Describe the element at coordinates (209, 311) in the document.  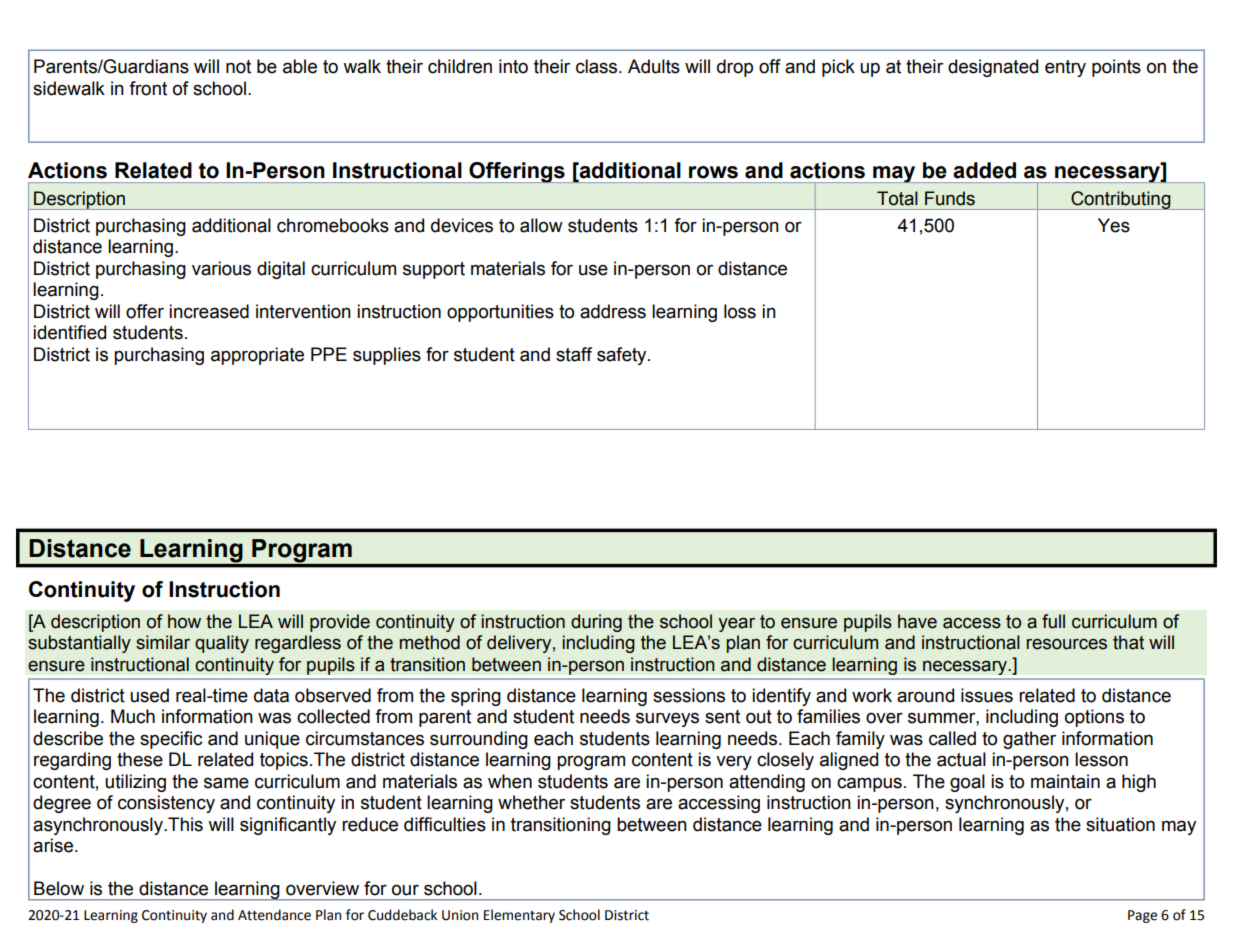
I see `increased` at that location.
